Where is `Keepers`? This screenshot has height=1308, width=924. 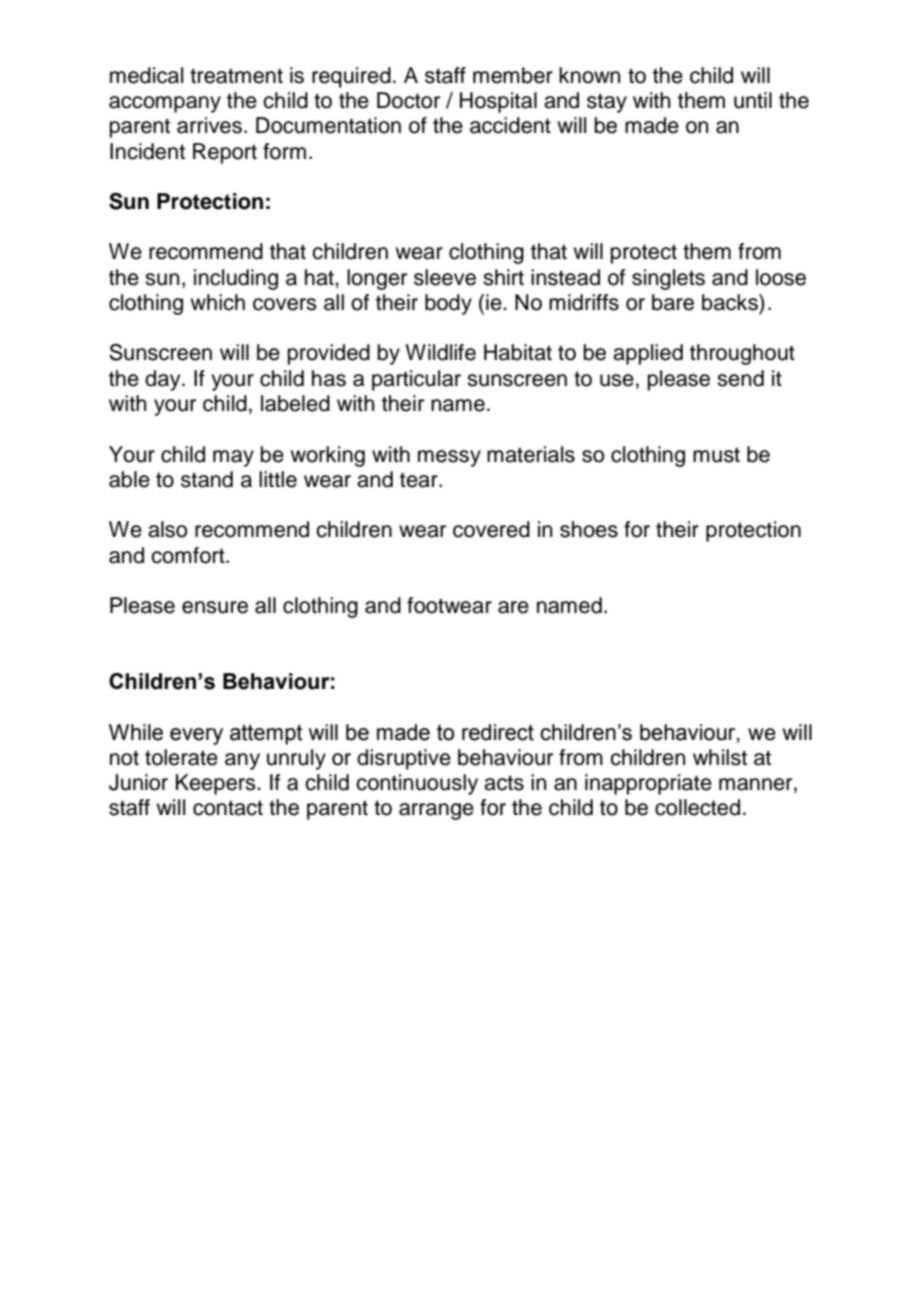
Keepers is located at coordinates (217, 784).
